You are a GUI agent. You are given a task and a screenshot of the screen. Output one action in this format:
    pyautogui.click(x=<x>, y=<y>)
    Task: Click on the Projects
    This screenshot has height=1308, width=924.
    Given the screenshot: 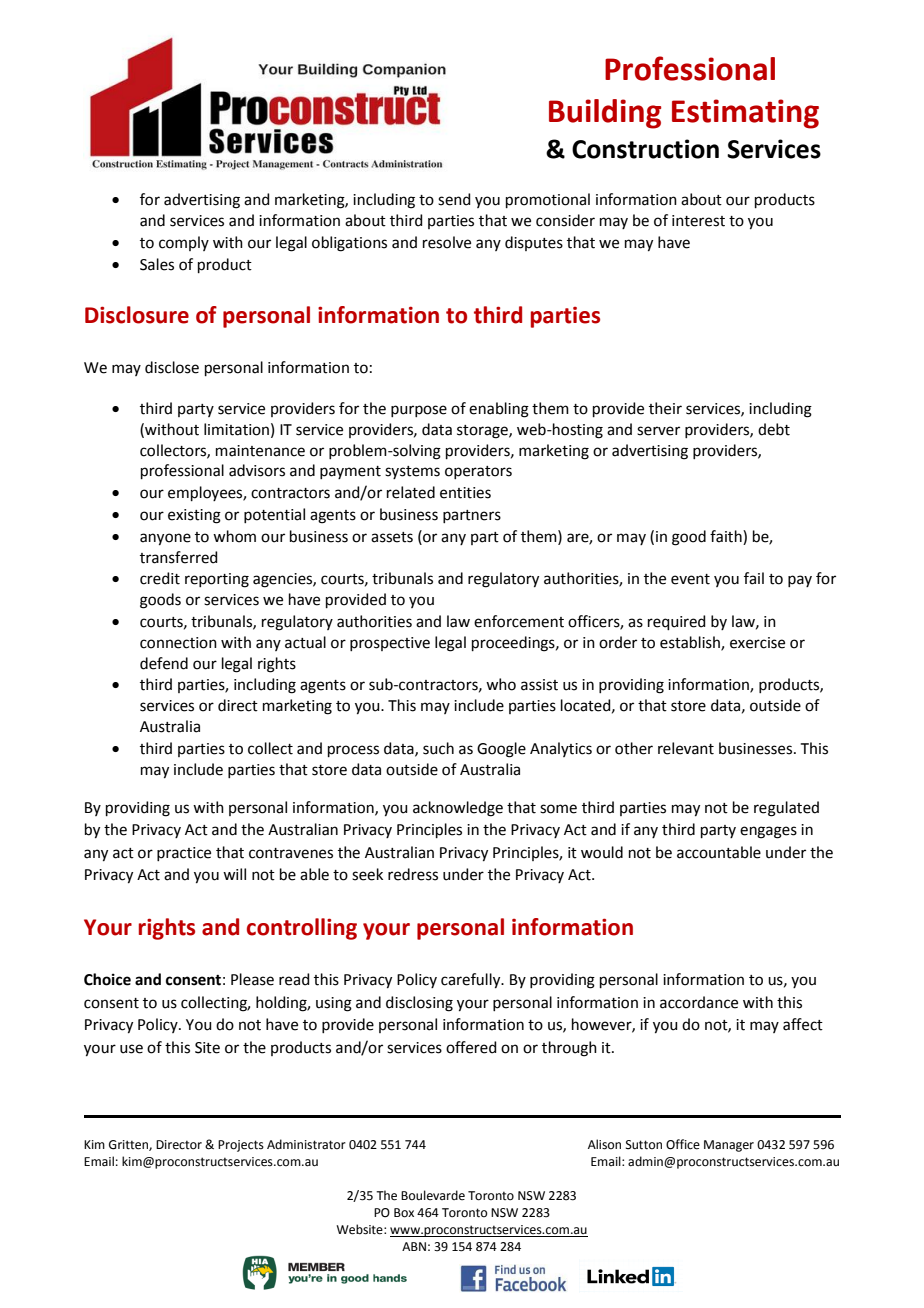 What is the action you would take?
    pyautogui.click(x=241, y=1146)
